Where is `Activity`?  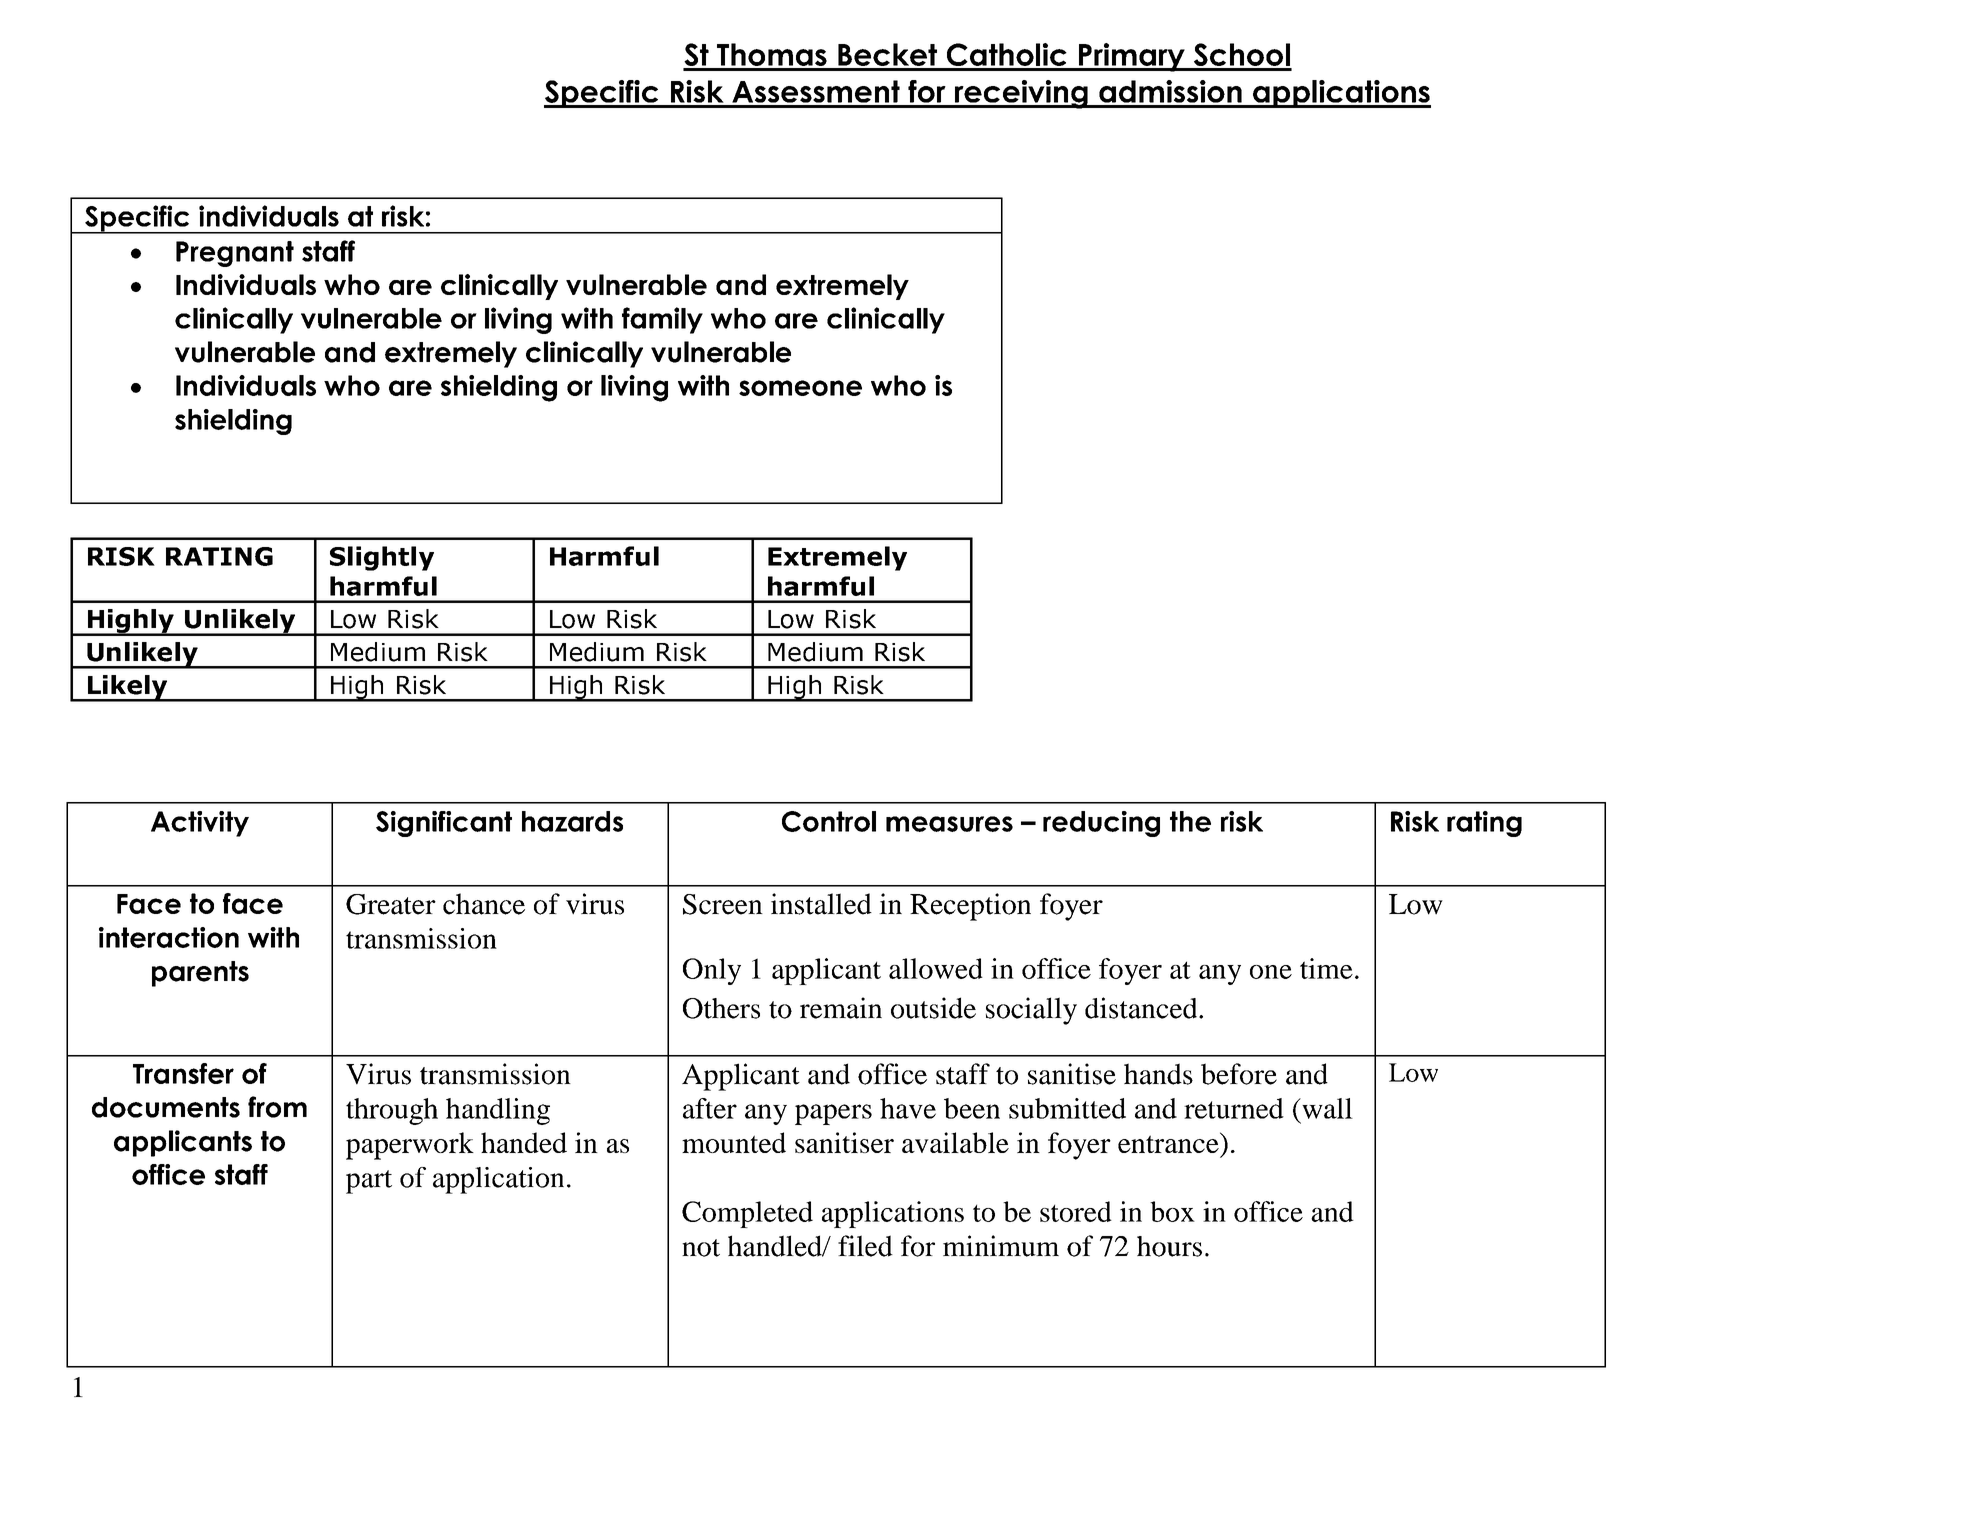
Activity is located at coordinates (200, 824).
